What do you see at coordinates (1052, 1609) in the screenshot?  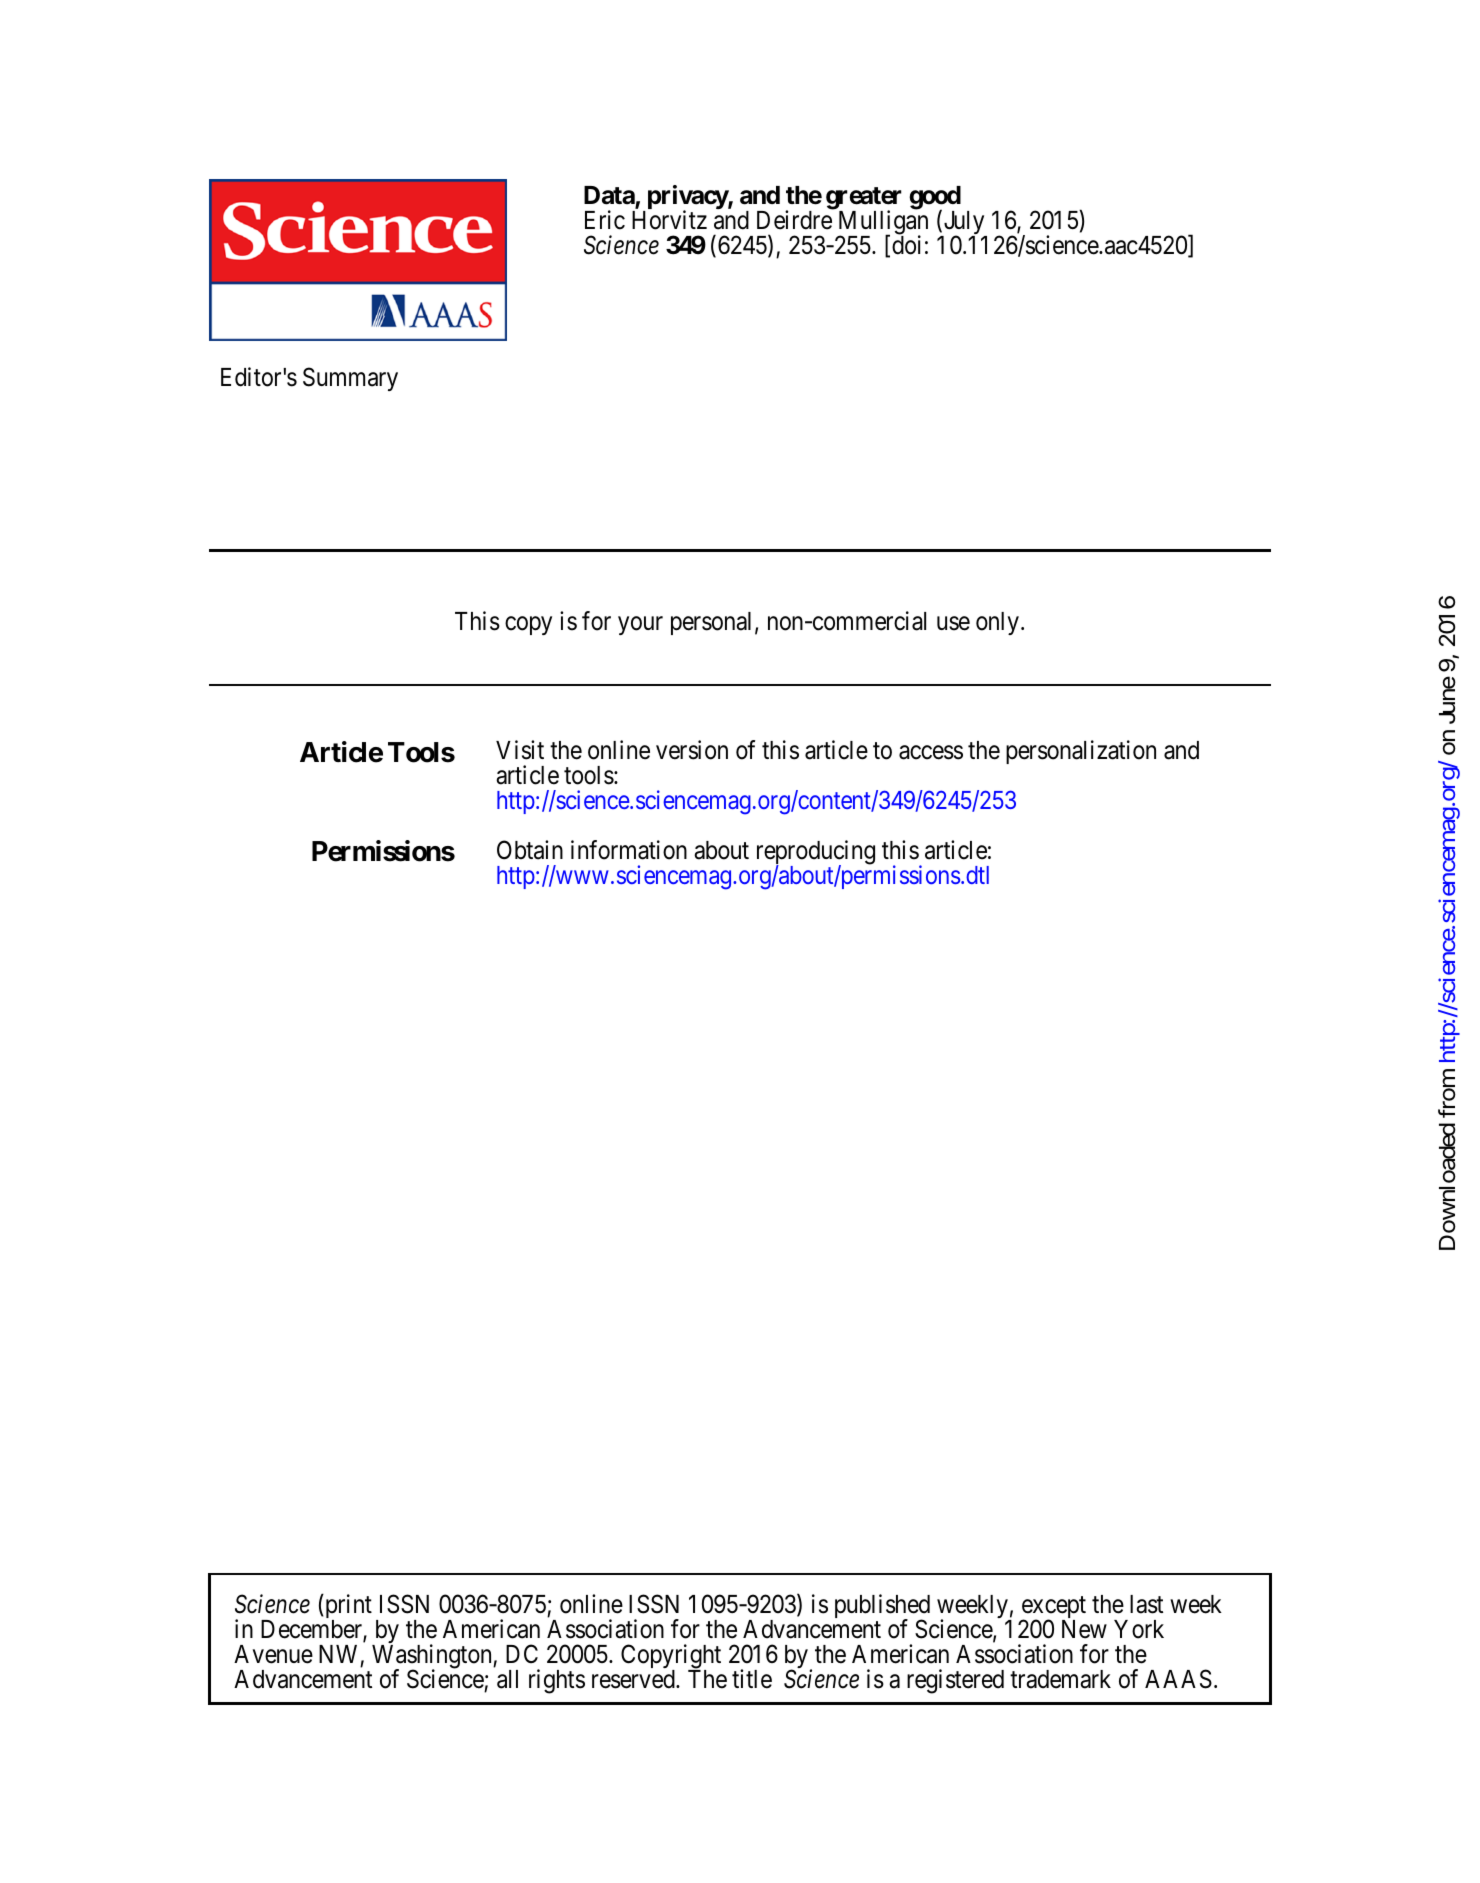 I see `except` at bounding box center [1052, 1609].
